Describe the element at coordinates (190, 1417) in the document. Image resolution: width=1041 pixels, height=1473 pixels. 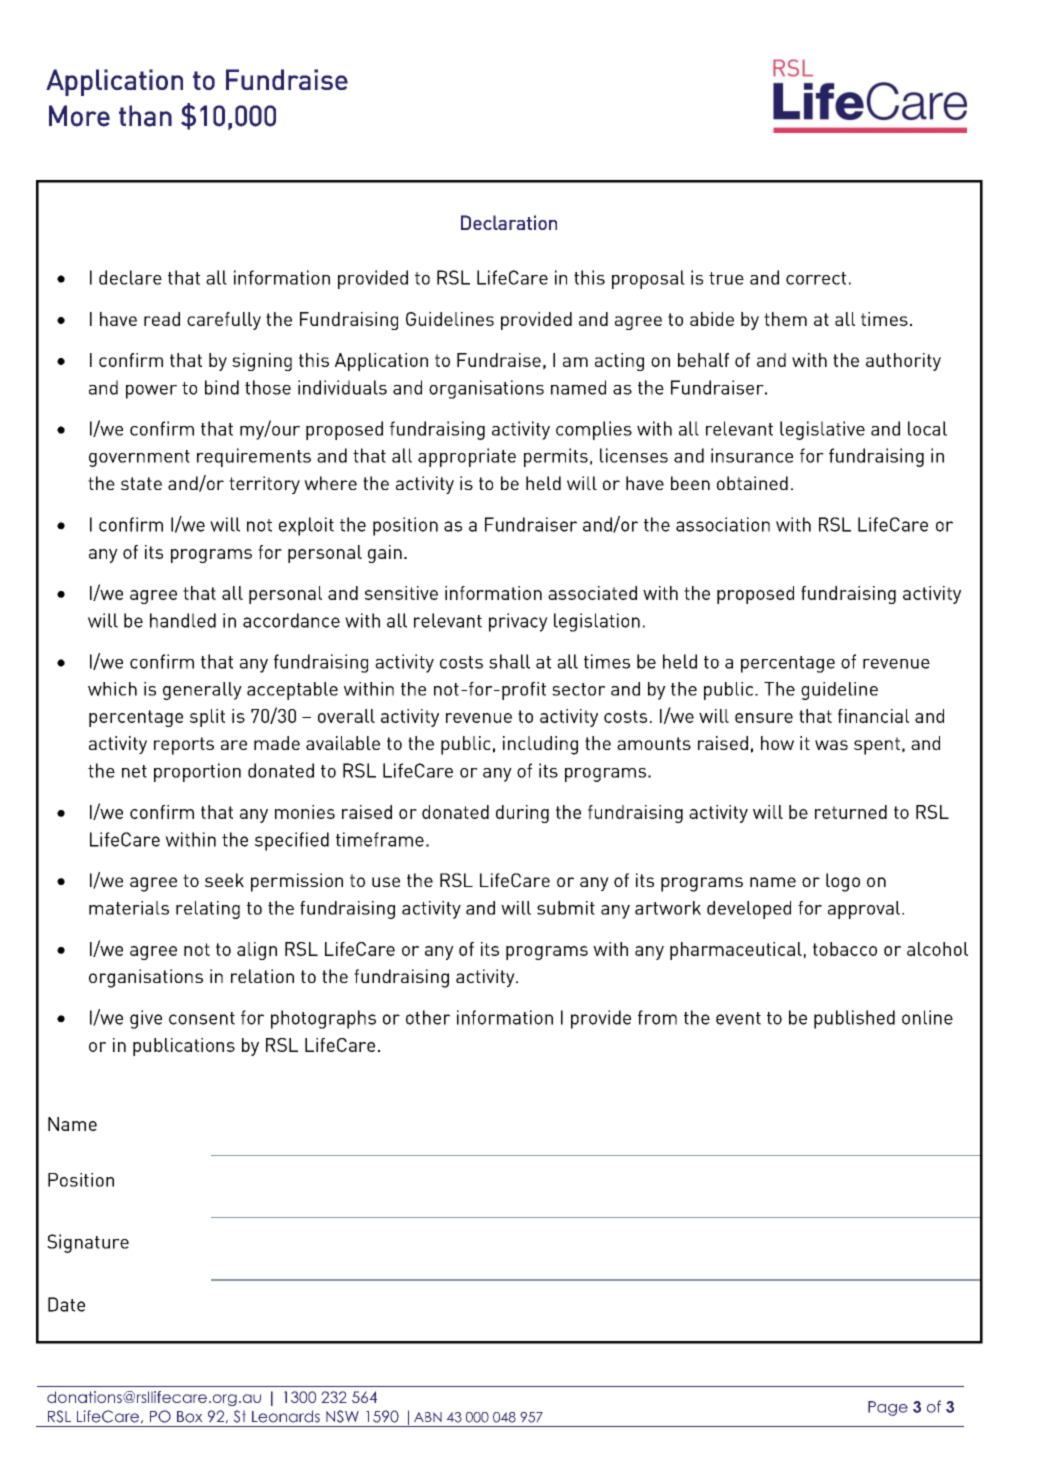
I see `Box` at that location.
